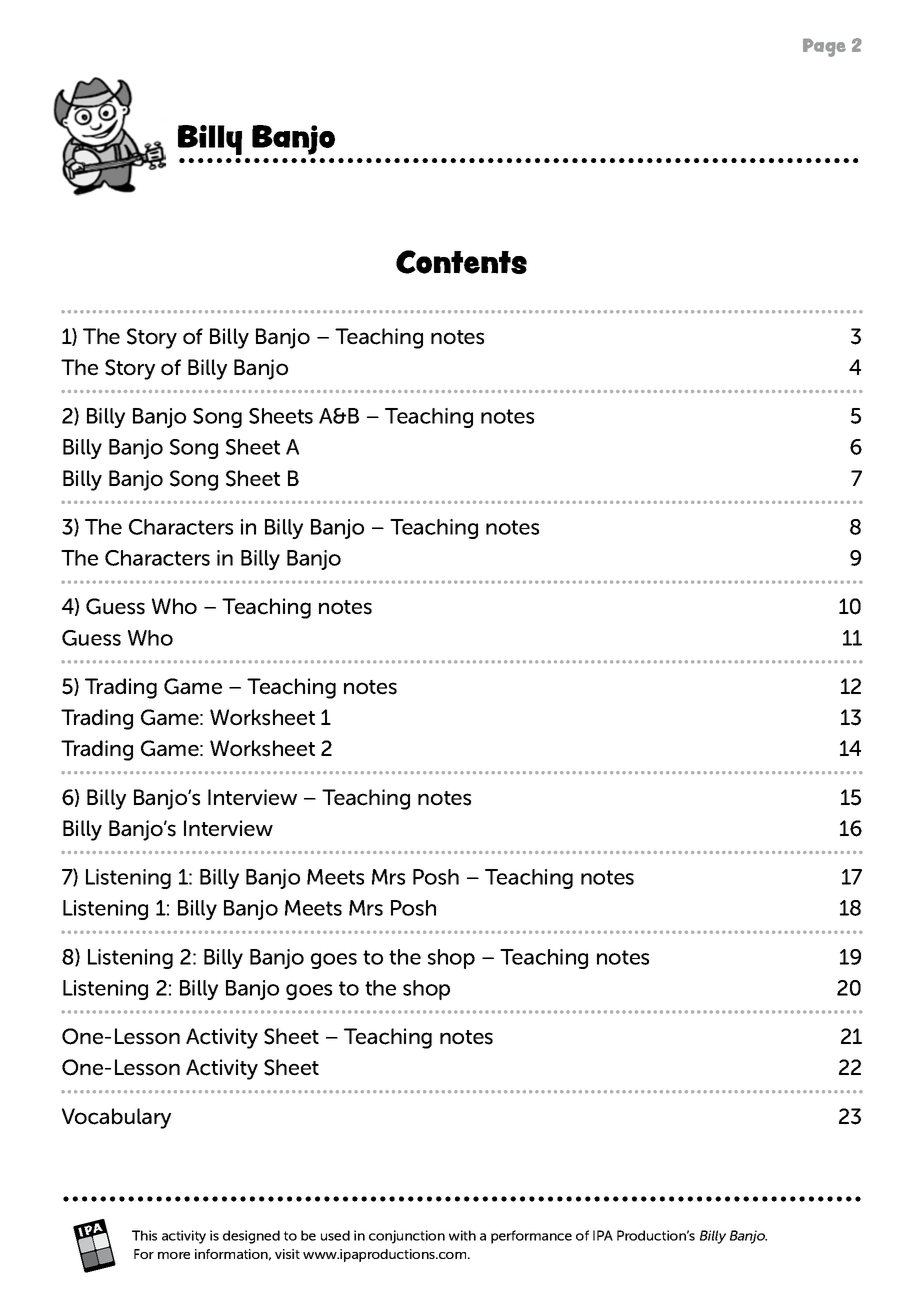  What do you see at coordinates (251, 1237) in the image?
I see `designed` at bounding box center [251, 1237].
